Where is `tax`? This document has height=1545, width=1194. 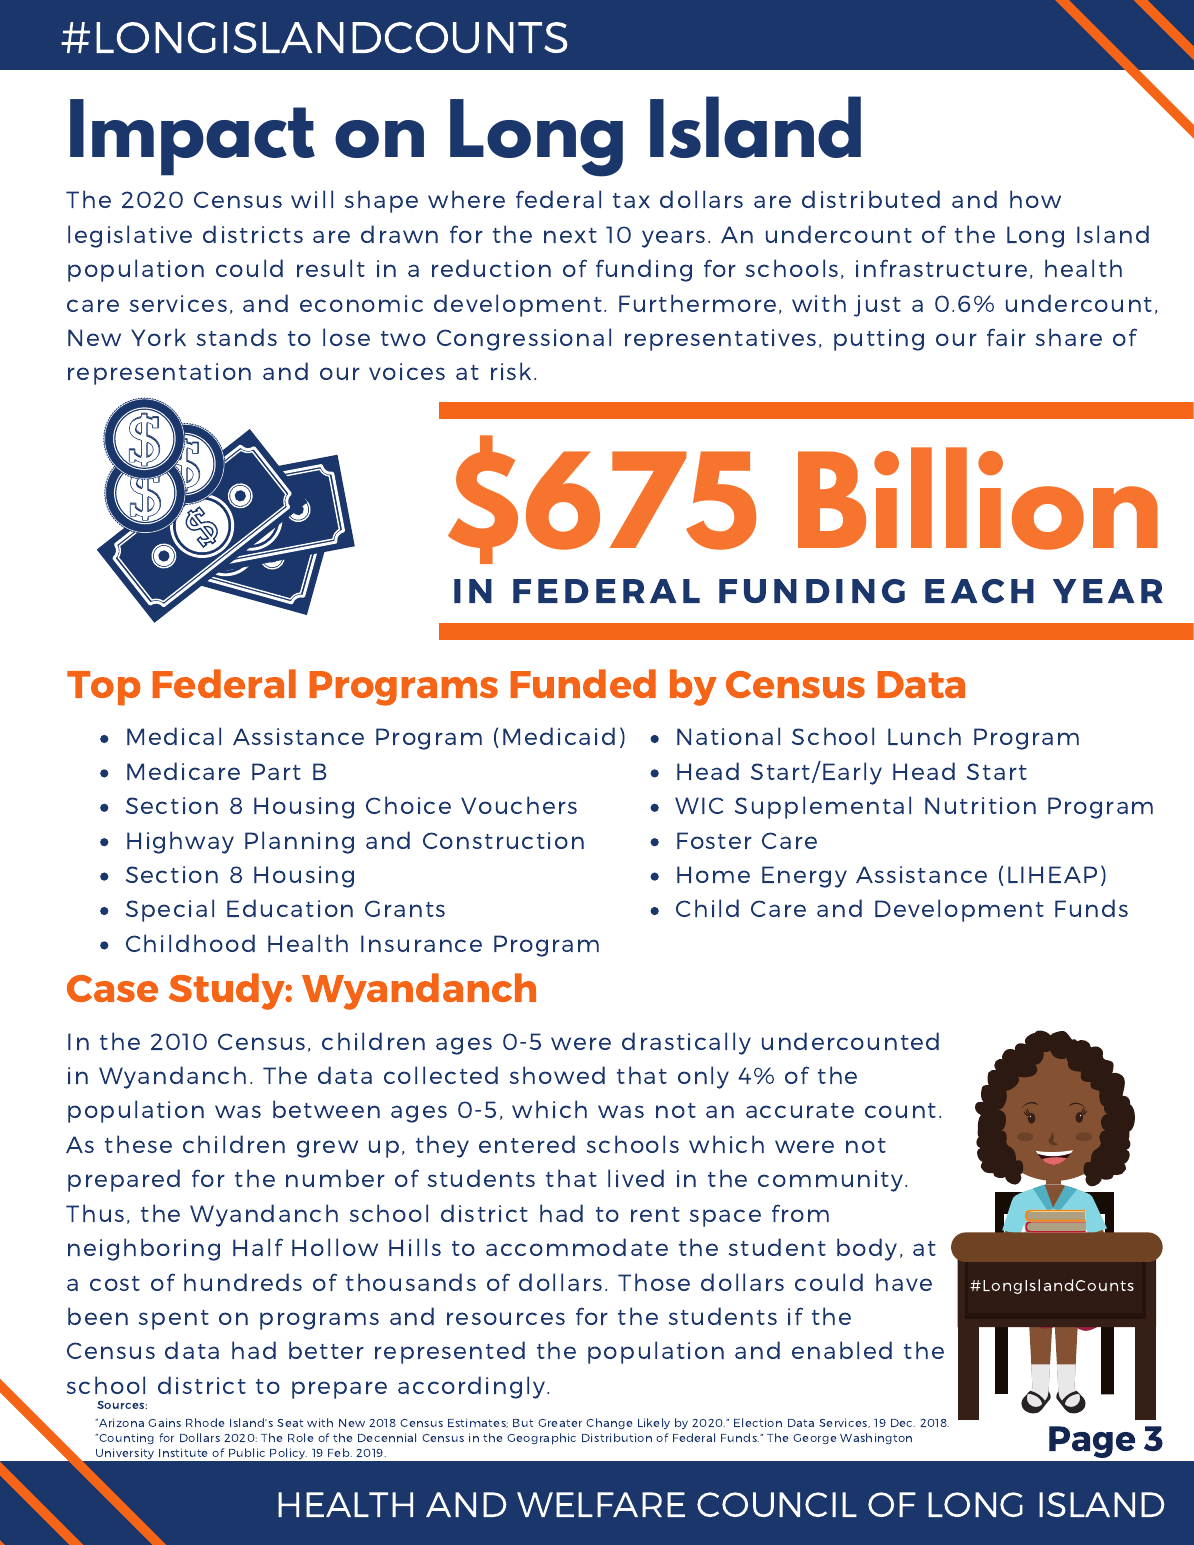
tax is located at coordinates (631, 200).
